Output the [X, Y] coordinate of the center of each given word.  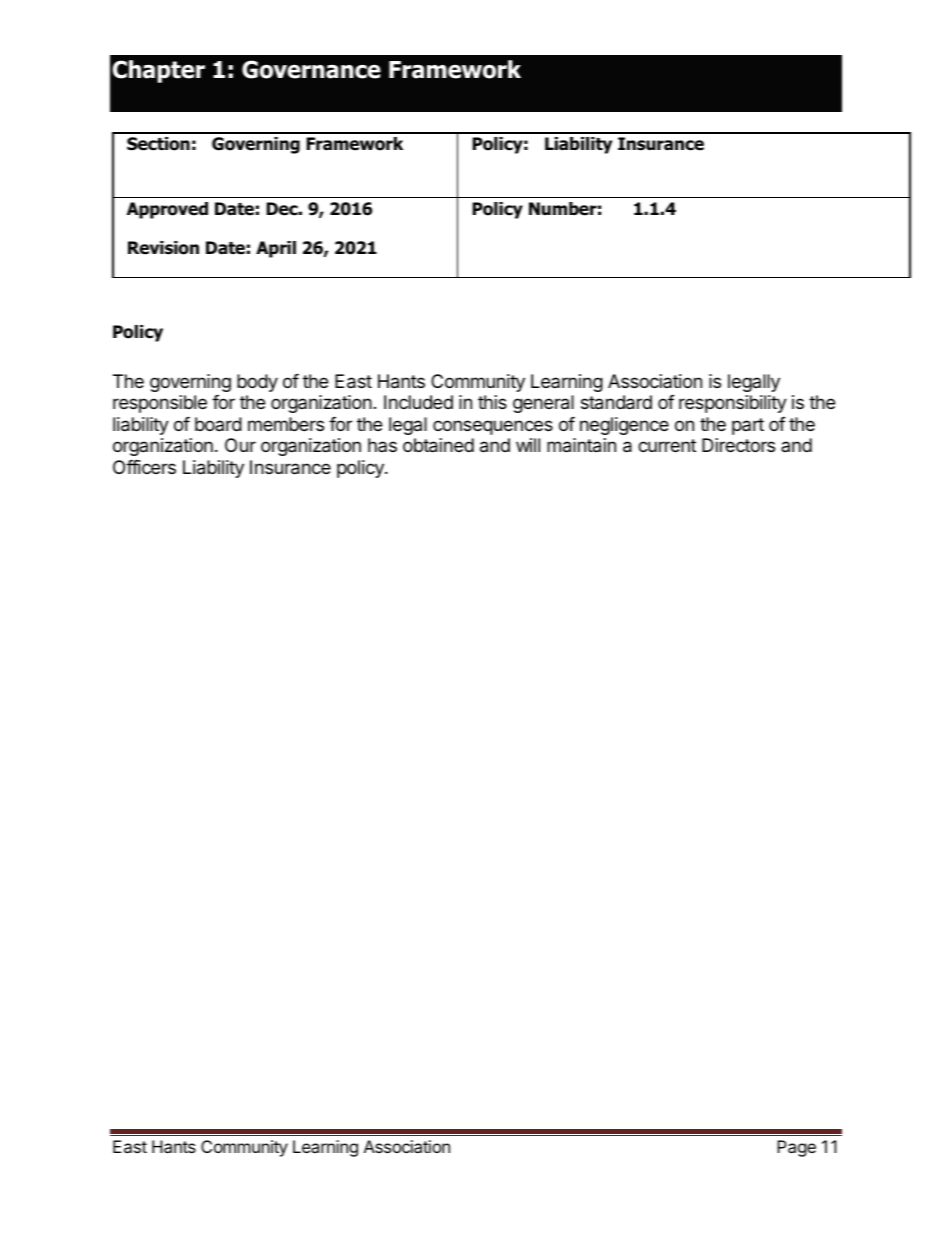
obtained [438, 445]
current [667, 445]
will [528, 445]
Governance [311, 69]
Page [796, 1148]
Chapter [158, 71]
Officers [144, 467]
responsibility [733, 404]
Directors [738, 445]
